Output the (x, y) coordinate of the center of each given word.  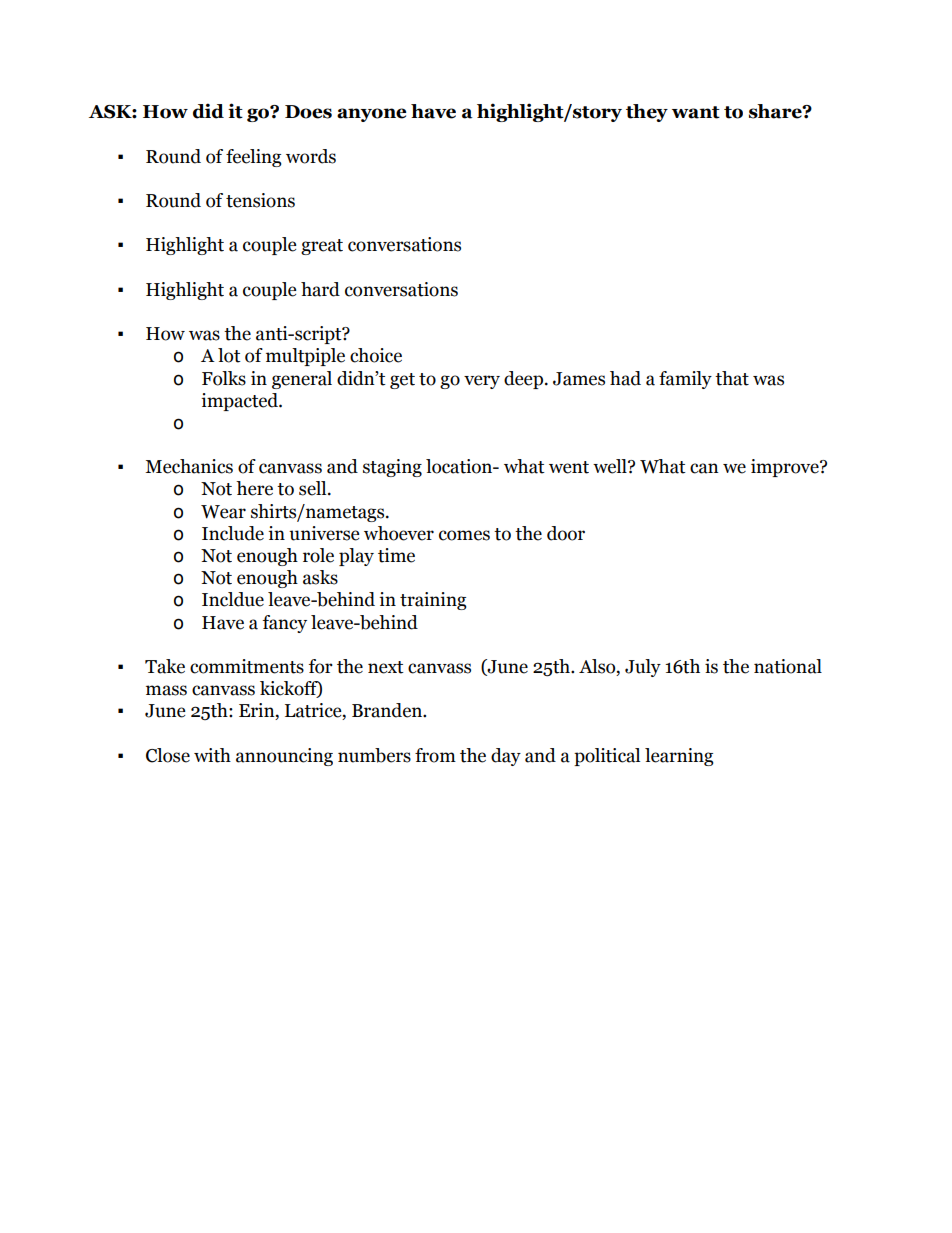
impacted (240, 402)
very (482, 382)
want (696, 112)
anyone (371, 115)
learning (679, 757)
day (506, 757)
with (212, 755)
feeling (254, 158)
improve (786, 468)
